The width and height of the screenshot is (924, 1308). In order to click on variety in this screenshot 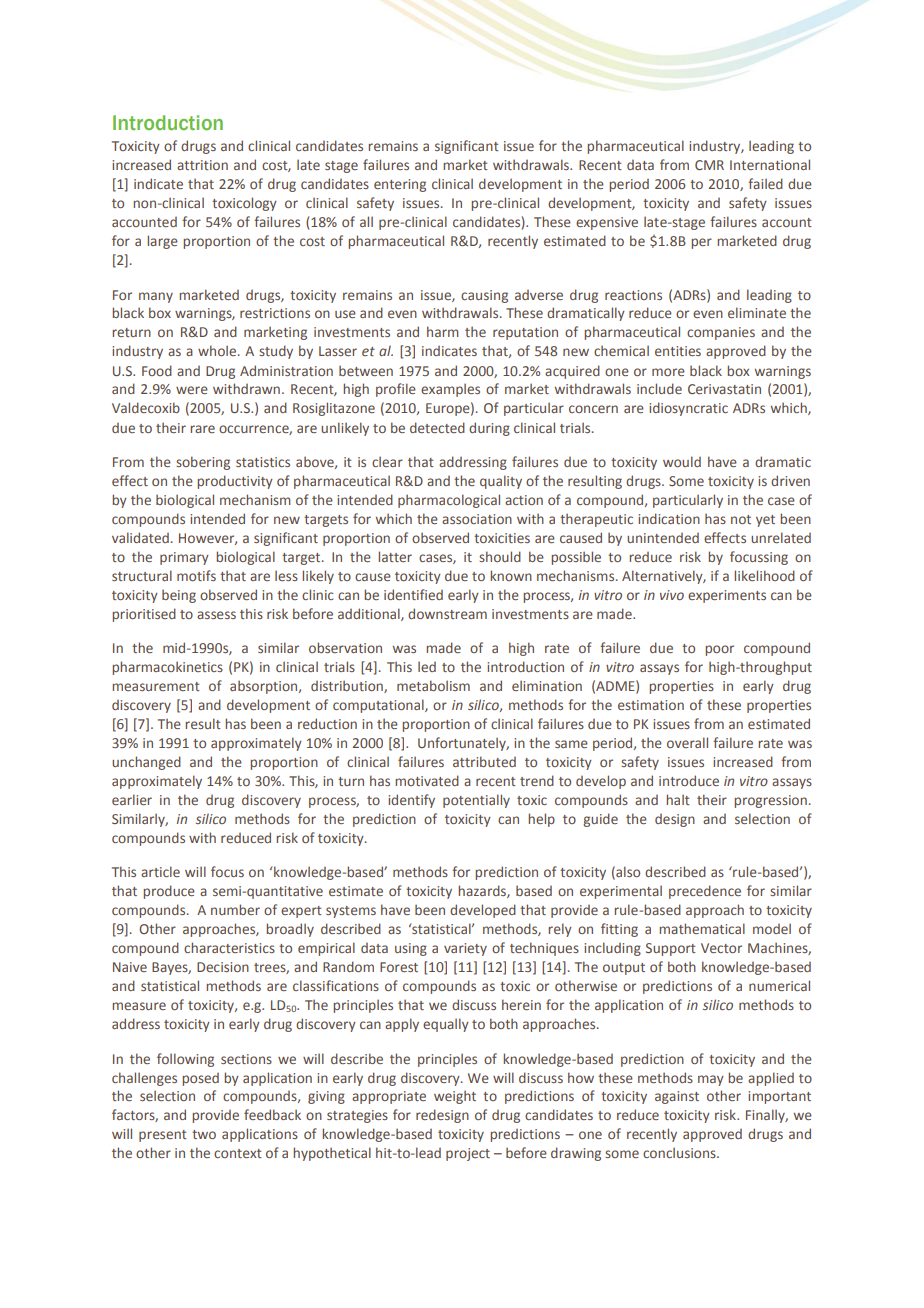, I will do `click(465, 949)`.
